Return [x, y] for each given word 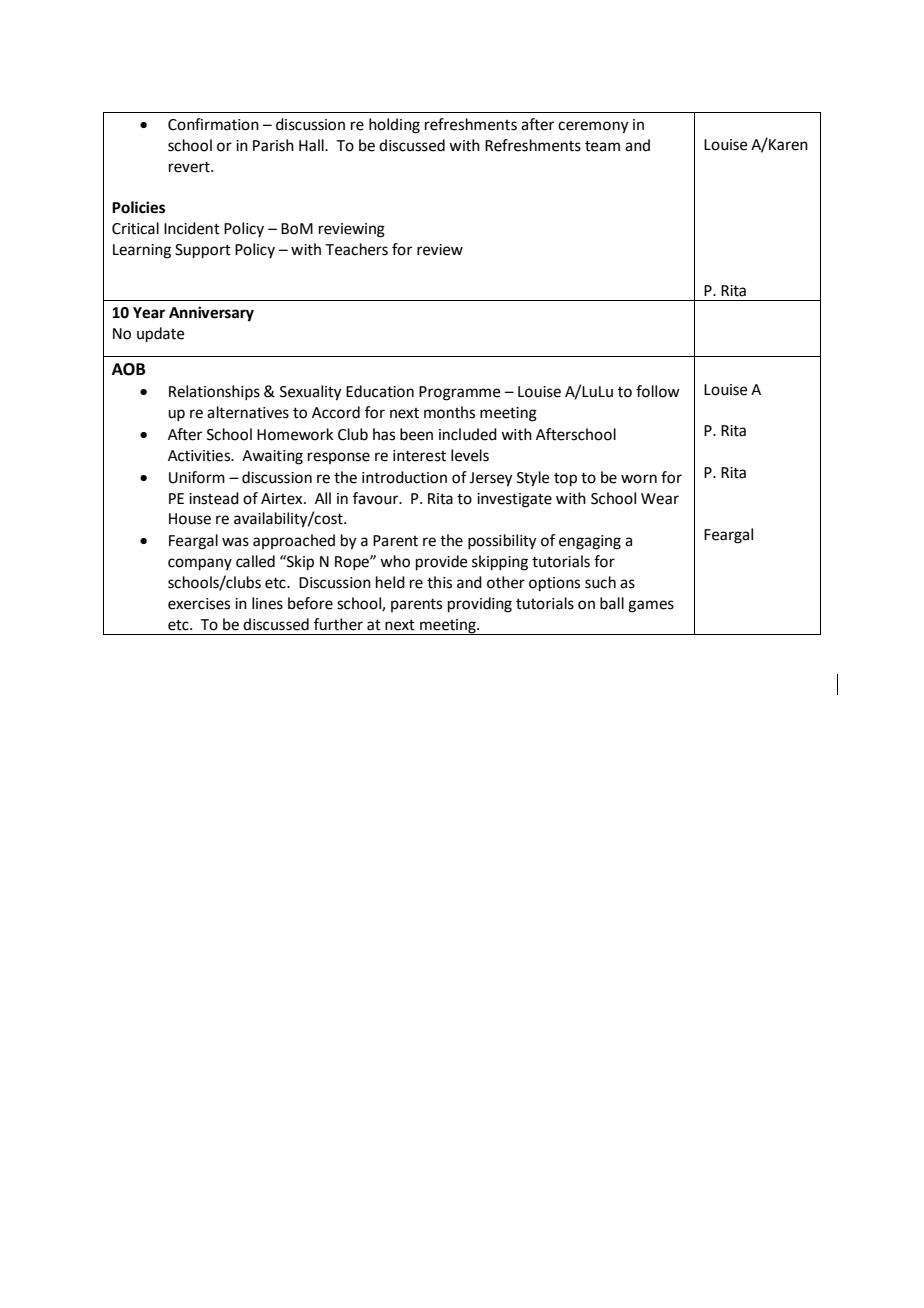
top [565, 479]
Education [380, 391]
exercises [199, 604]
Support [203, 251]
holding [394, 126]
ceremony [593, 127]
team [602, 146]
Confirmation [213, 124]
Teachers [356, 249]
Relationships [214, 393]
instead [214, 498]
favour [377, 498]
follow [658, 391]
